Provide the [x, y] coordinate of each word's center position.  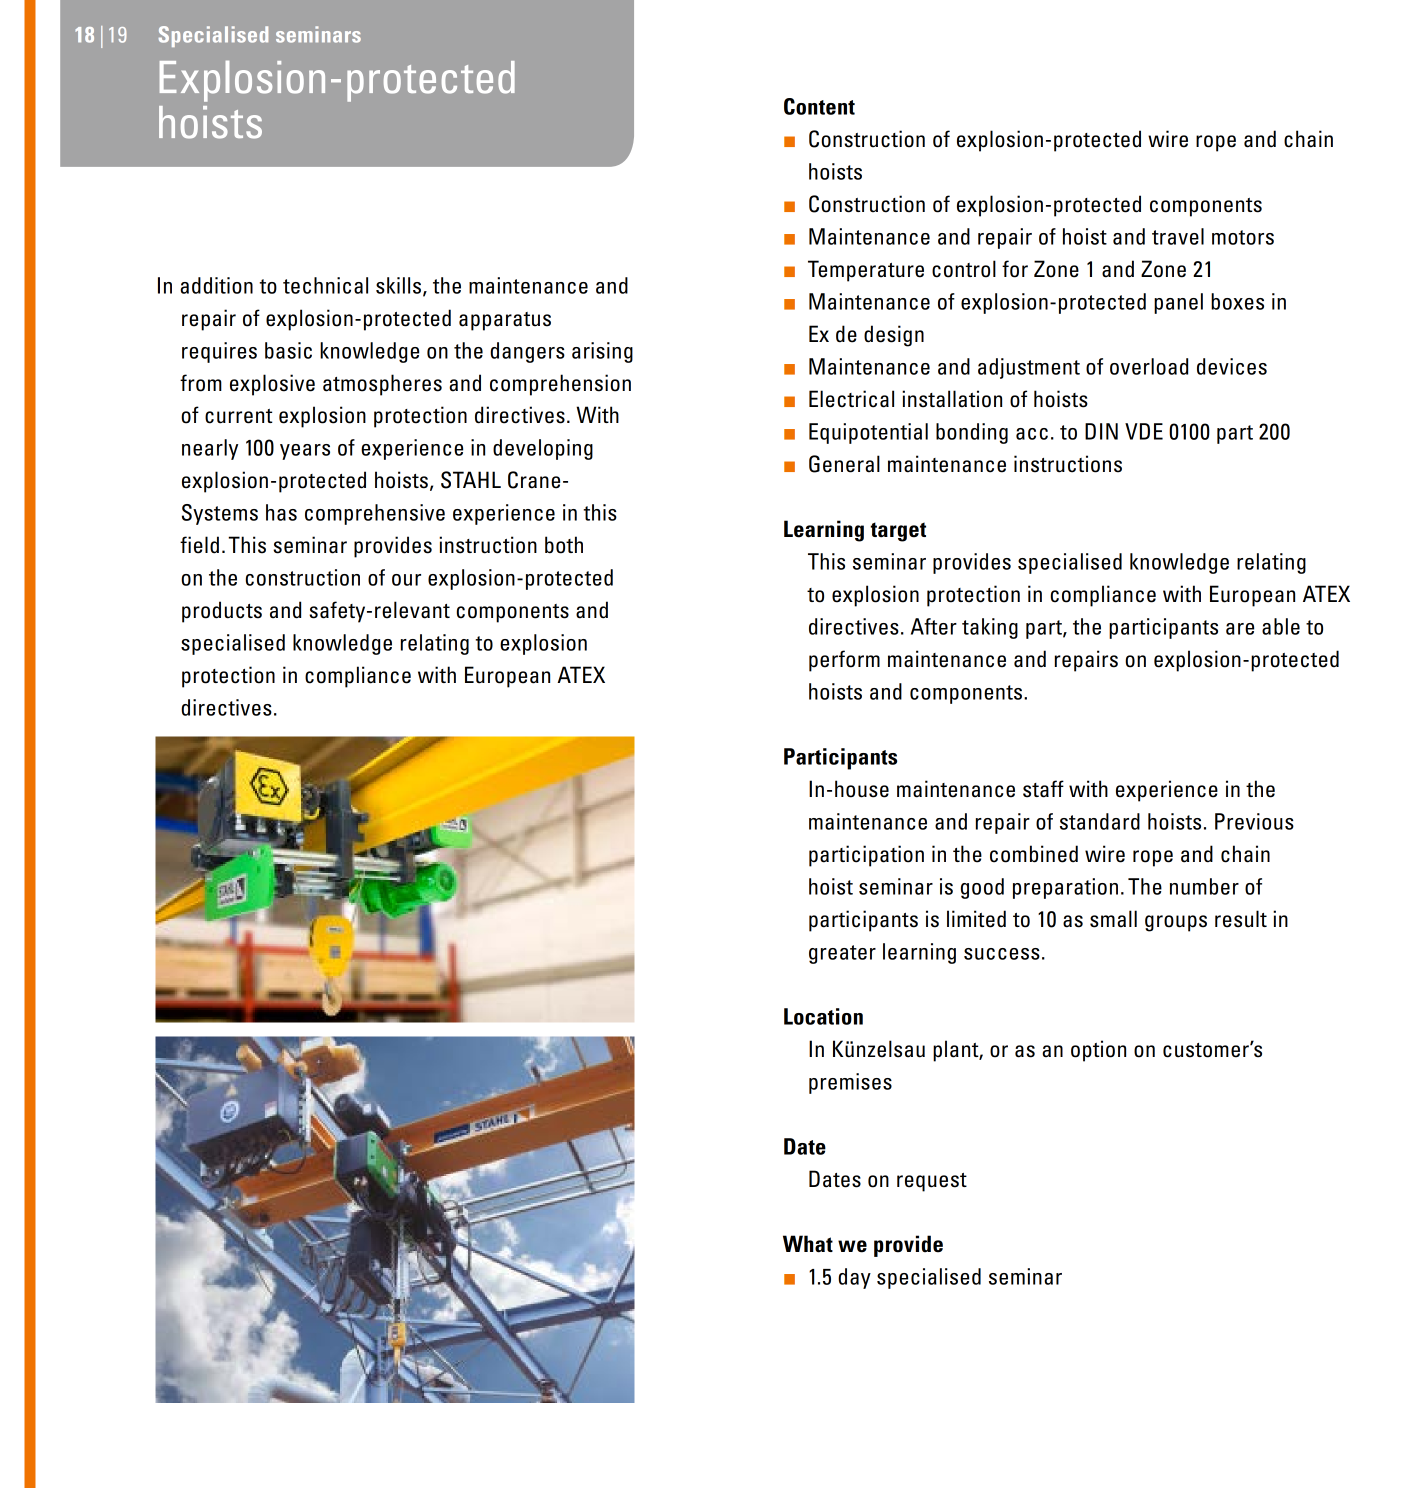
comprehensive [375, 514]
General [844, 464]
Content [819, 106]
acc [1032, 434]
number [1204, 886]
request [932, 1182]
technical [325, 285]
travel [1178, 236]
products [222, 612]
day [854, 1278]
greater [842, 954]
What [808, 1244]
